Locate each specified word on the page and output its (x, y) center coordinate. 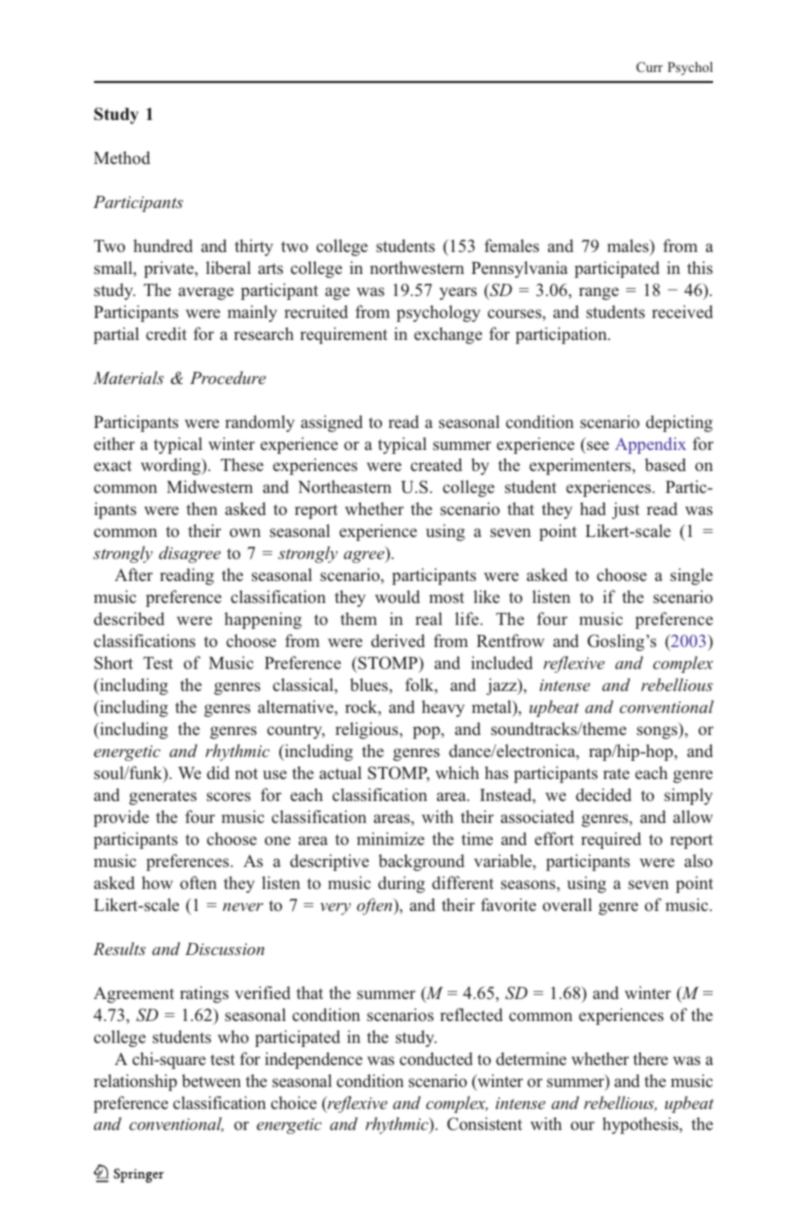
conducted (436, 1058)
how (157, 882)
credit (166, 333)
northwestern (417, 267)
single (691, 576)
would (397, 596)
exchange (448, 335)
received (682, 311)
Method (122, 157)
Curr (649, 67)
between (211, 1080)
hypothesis (641, 1125)
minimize (391, 838)
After (134, 574)
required (611, 840)
